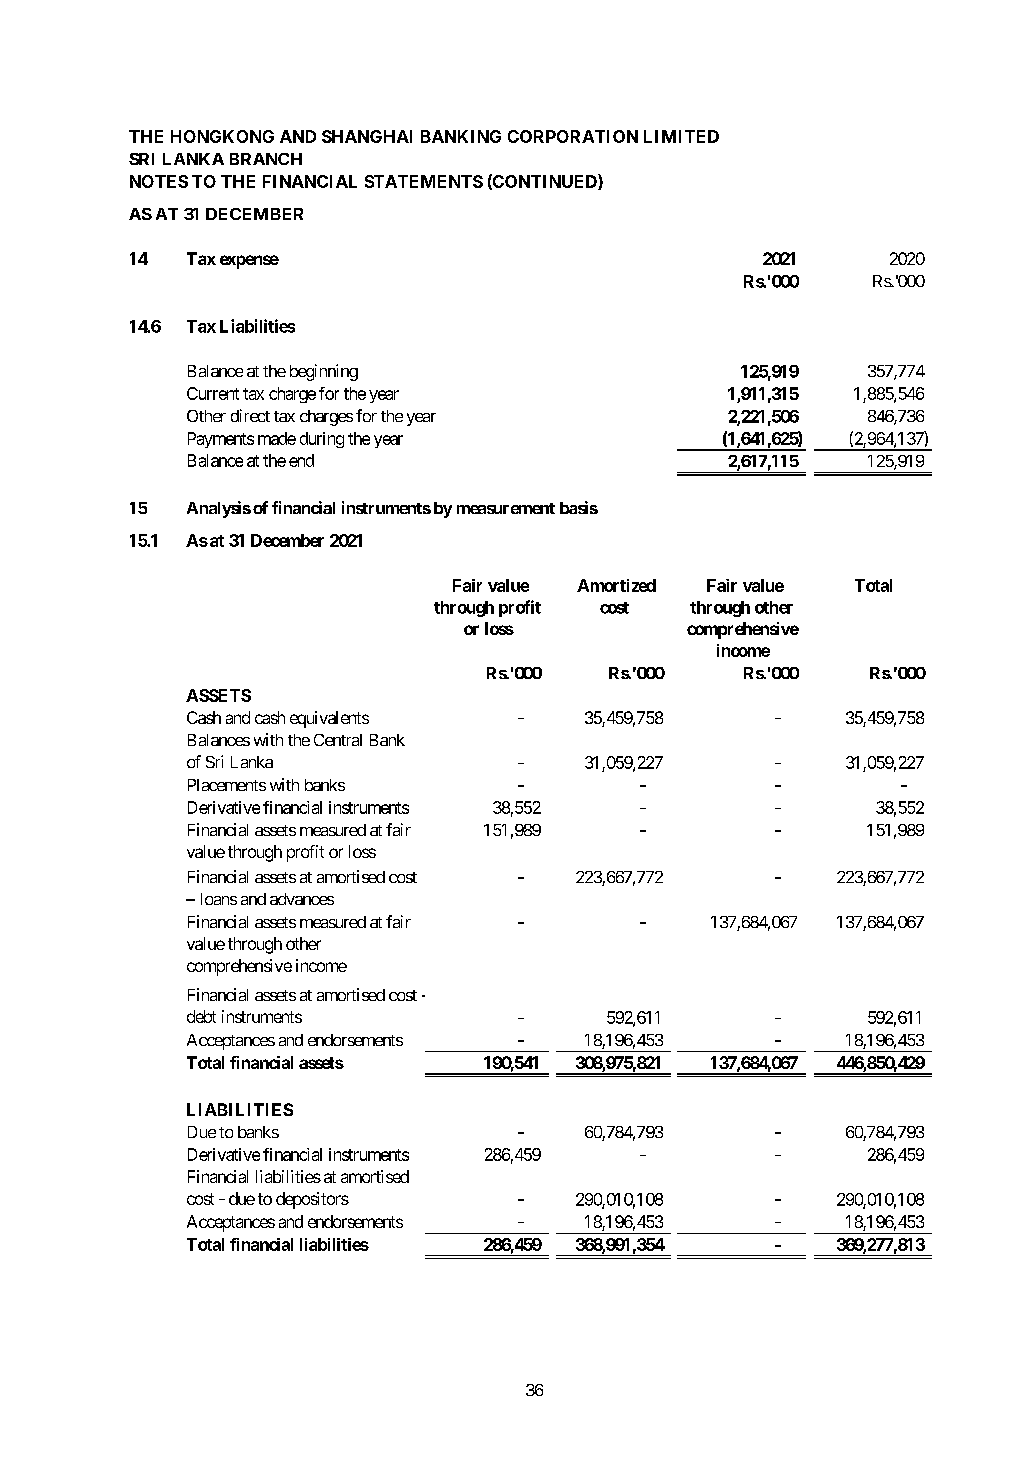  Describe the element at coordinates (506, 508) in the image. I see `measurement` at that location.
